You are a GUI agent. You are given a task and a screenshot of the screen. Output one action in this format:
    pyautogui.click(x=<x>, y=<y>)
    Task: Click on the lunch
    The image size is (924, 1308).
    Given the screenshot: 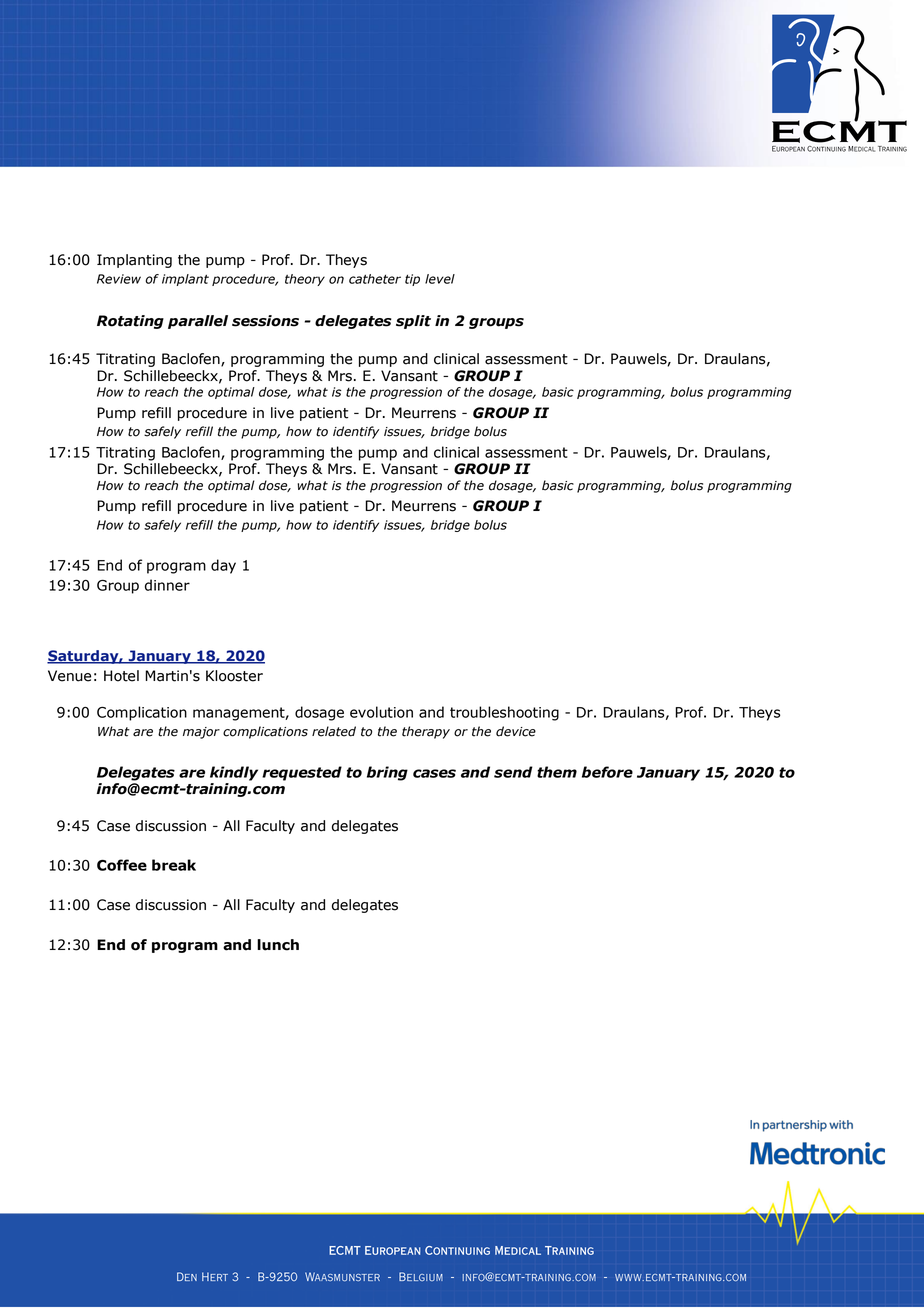 What is the action you would take?
    pyautogui.click(x=278, y=945)
